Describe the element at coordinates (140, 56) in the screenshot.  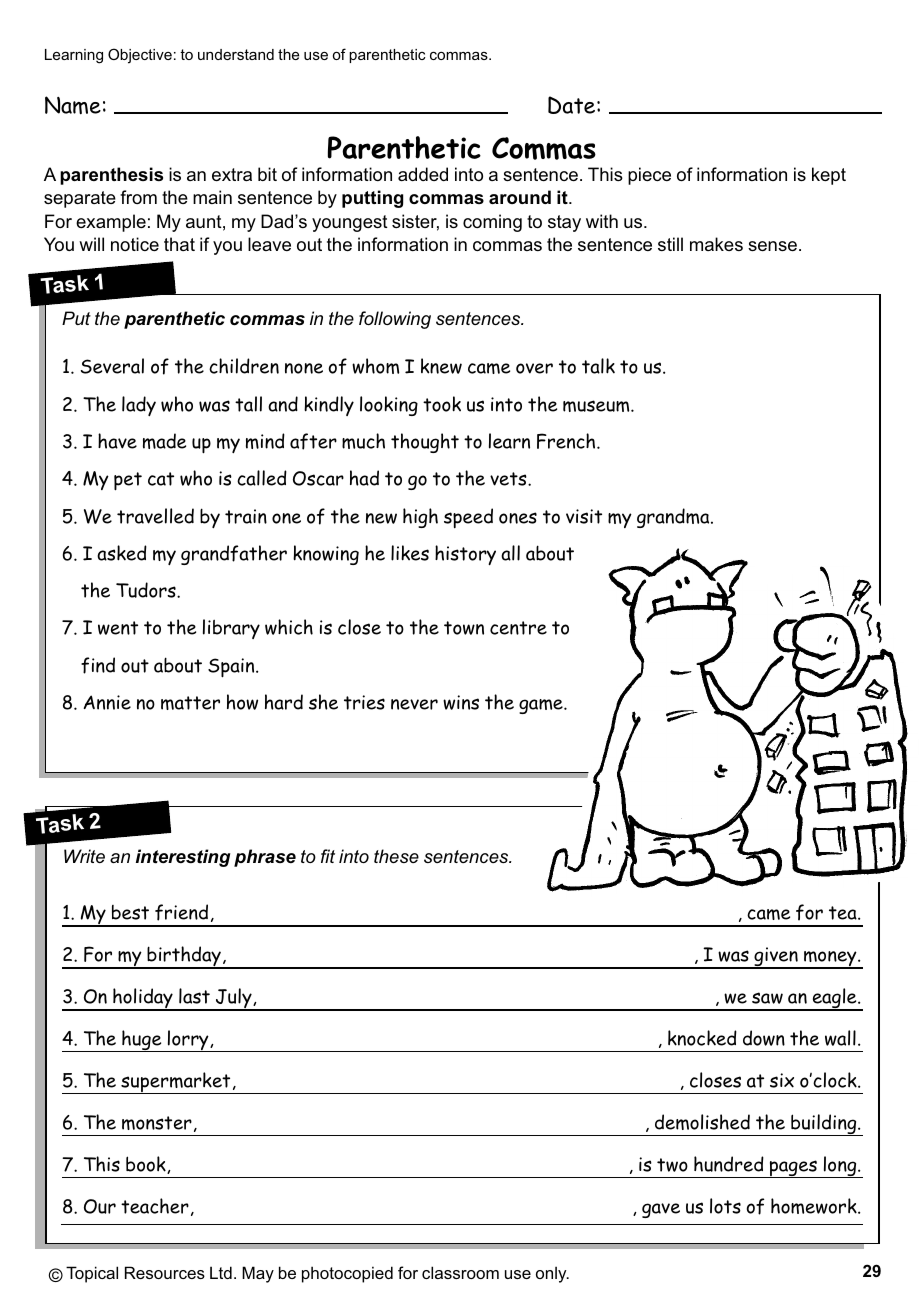
I see `Objective` at that location.
